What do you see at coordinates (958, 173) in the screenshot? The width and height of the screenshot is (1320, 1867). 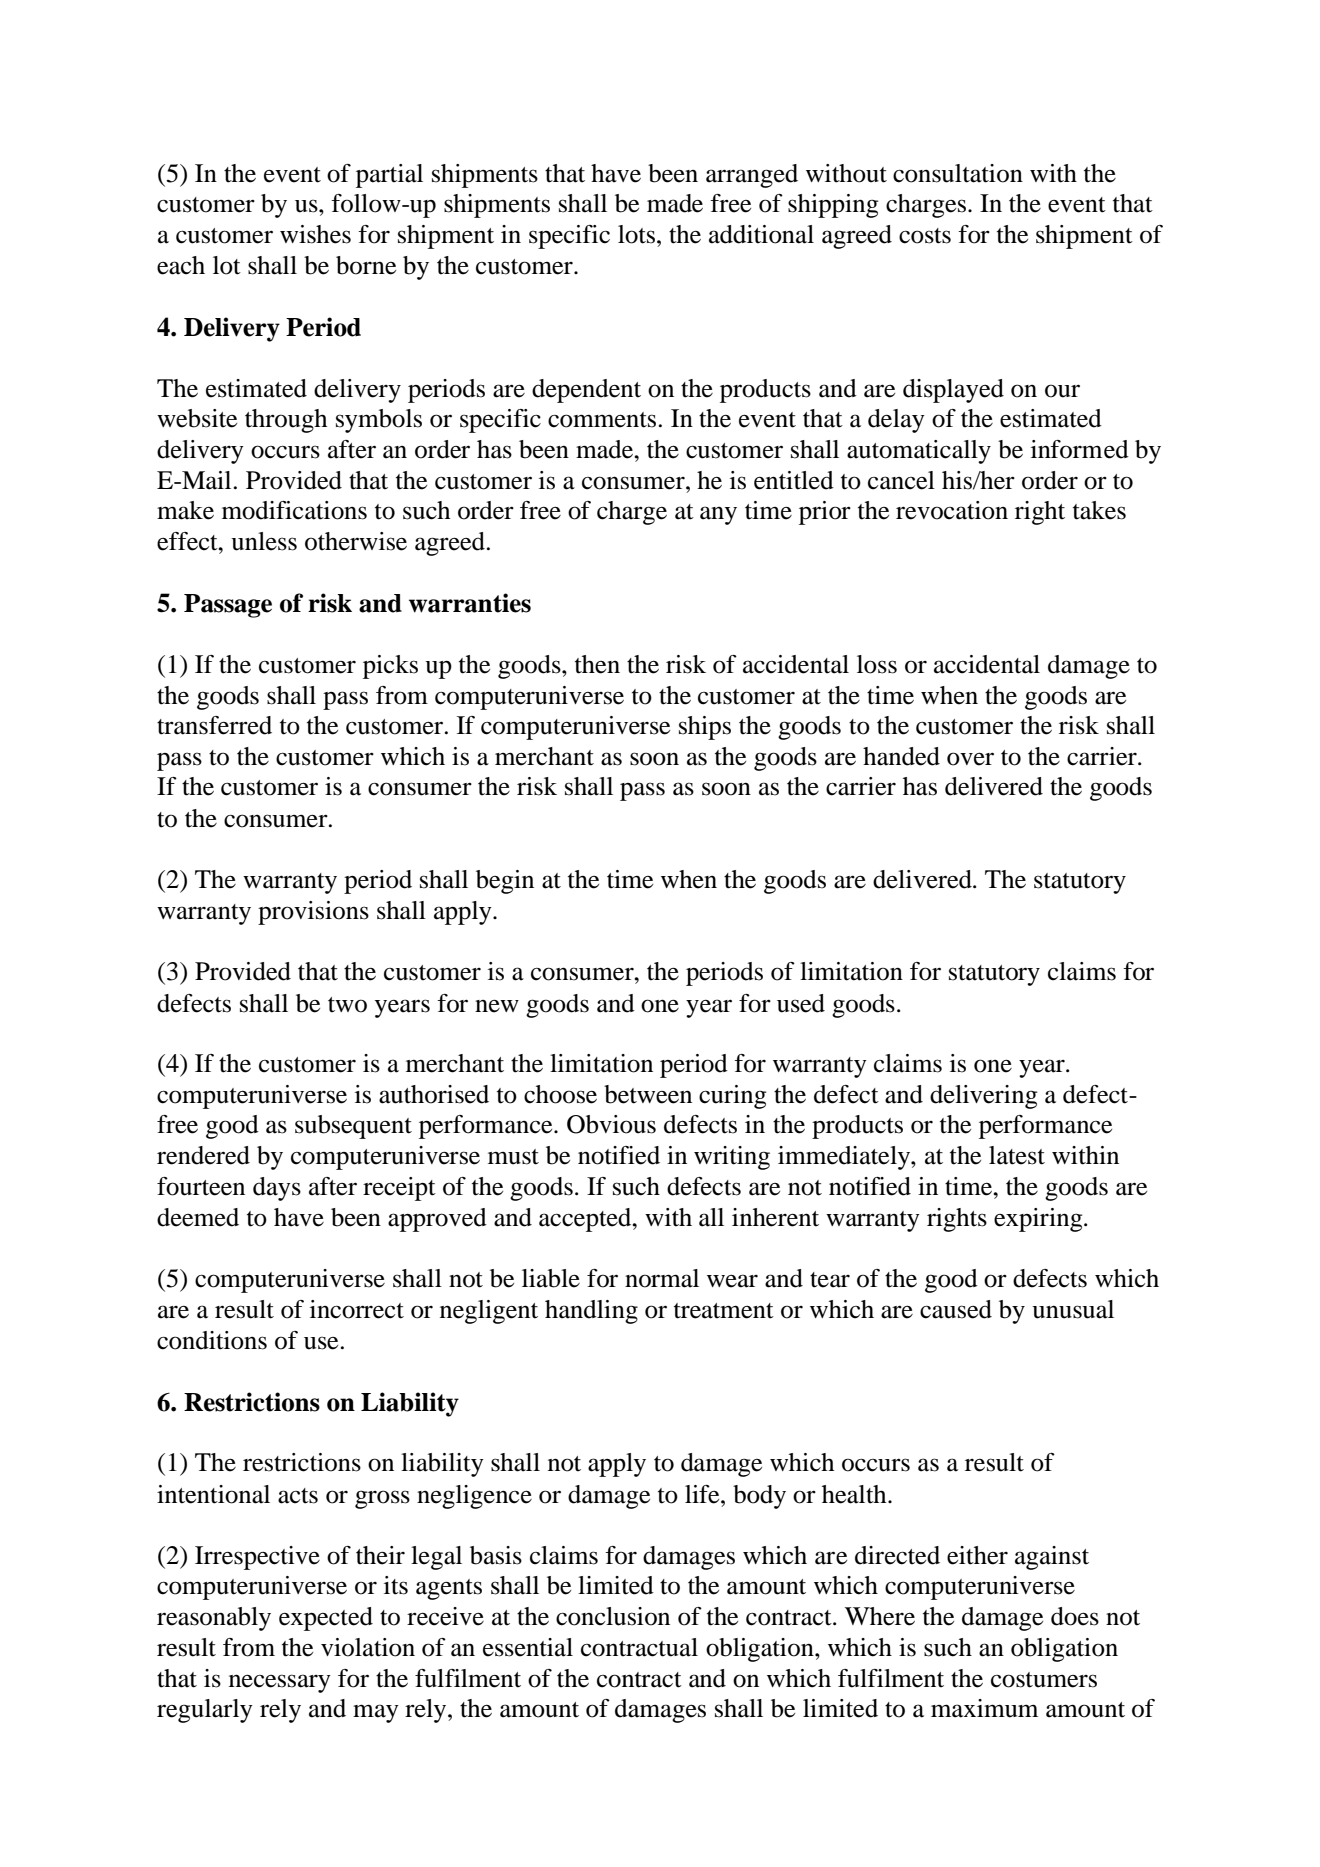 I see `consultation` at bounding box center [958, 173].
